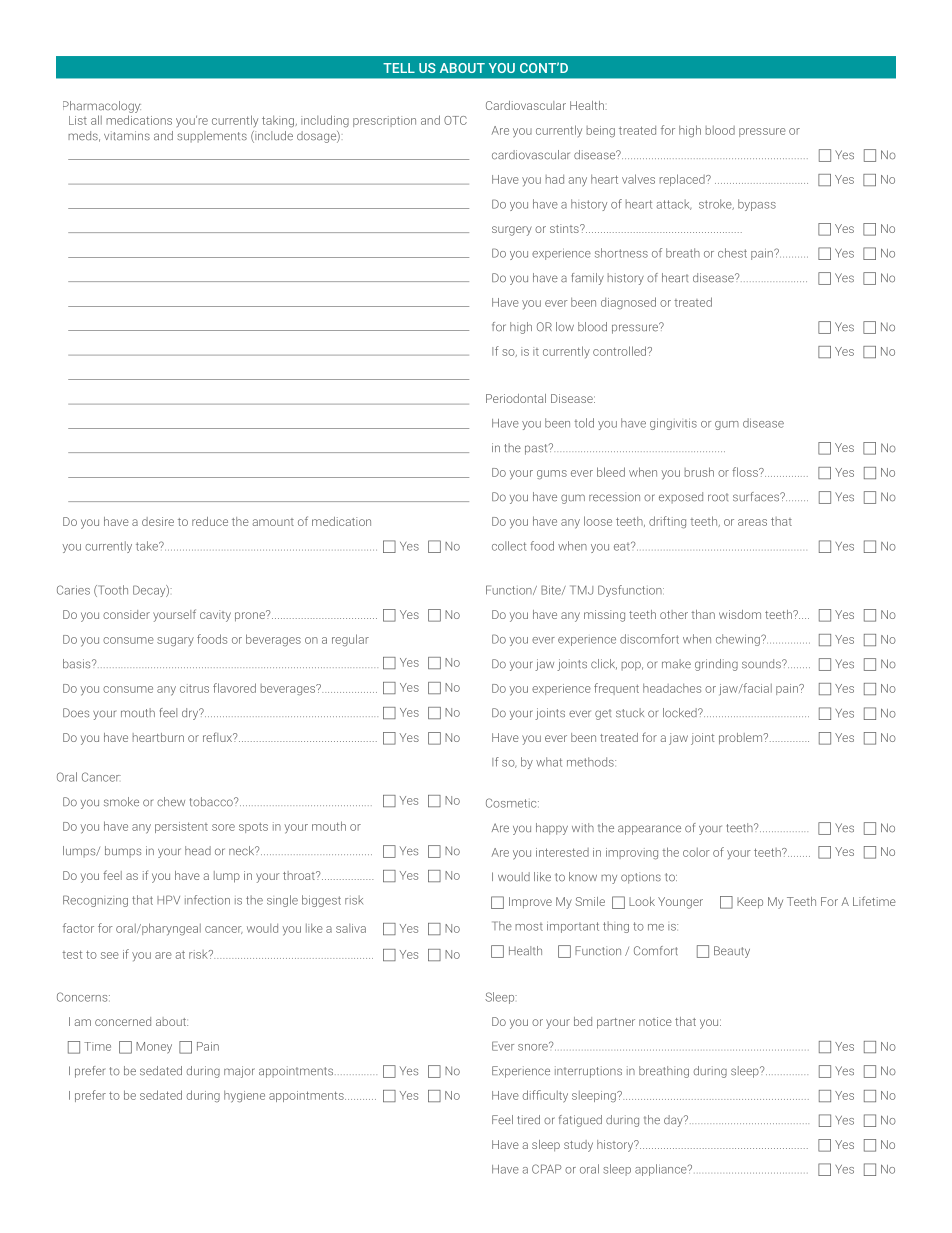 This screenshot has width=952, height=1233. I want to click on being, so click(601, 131).
